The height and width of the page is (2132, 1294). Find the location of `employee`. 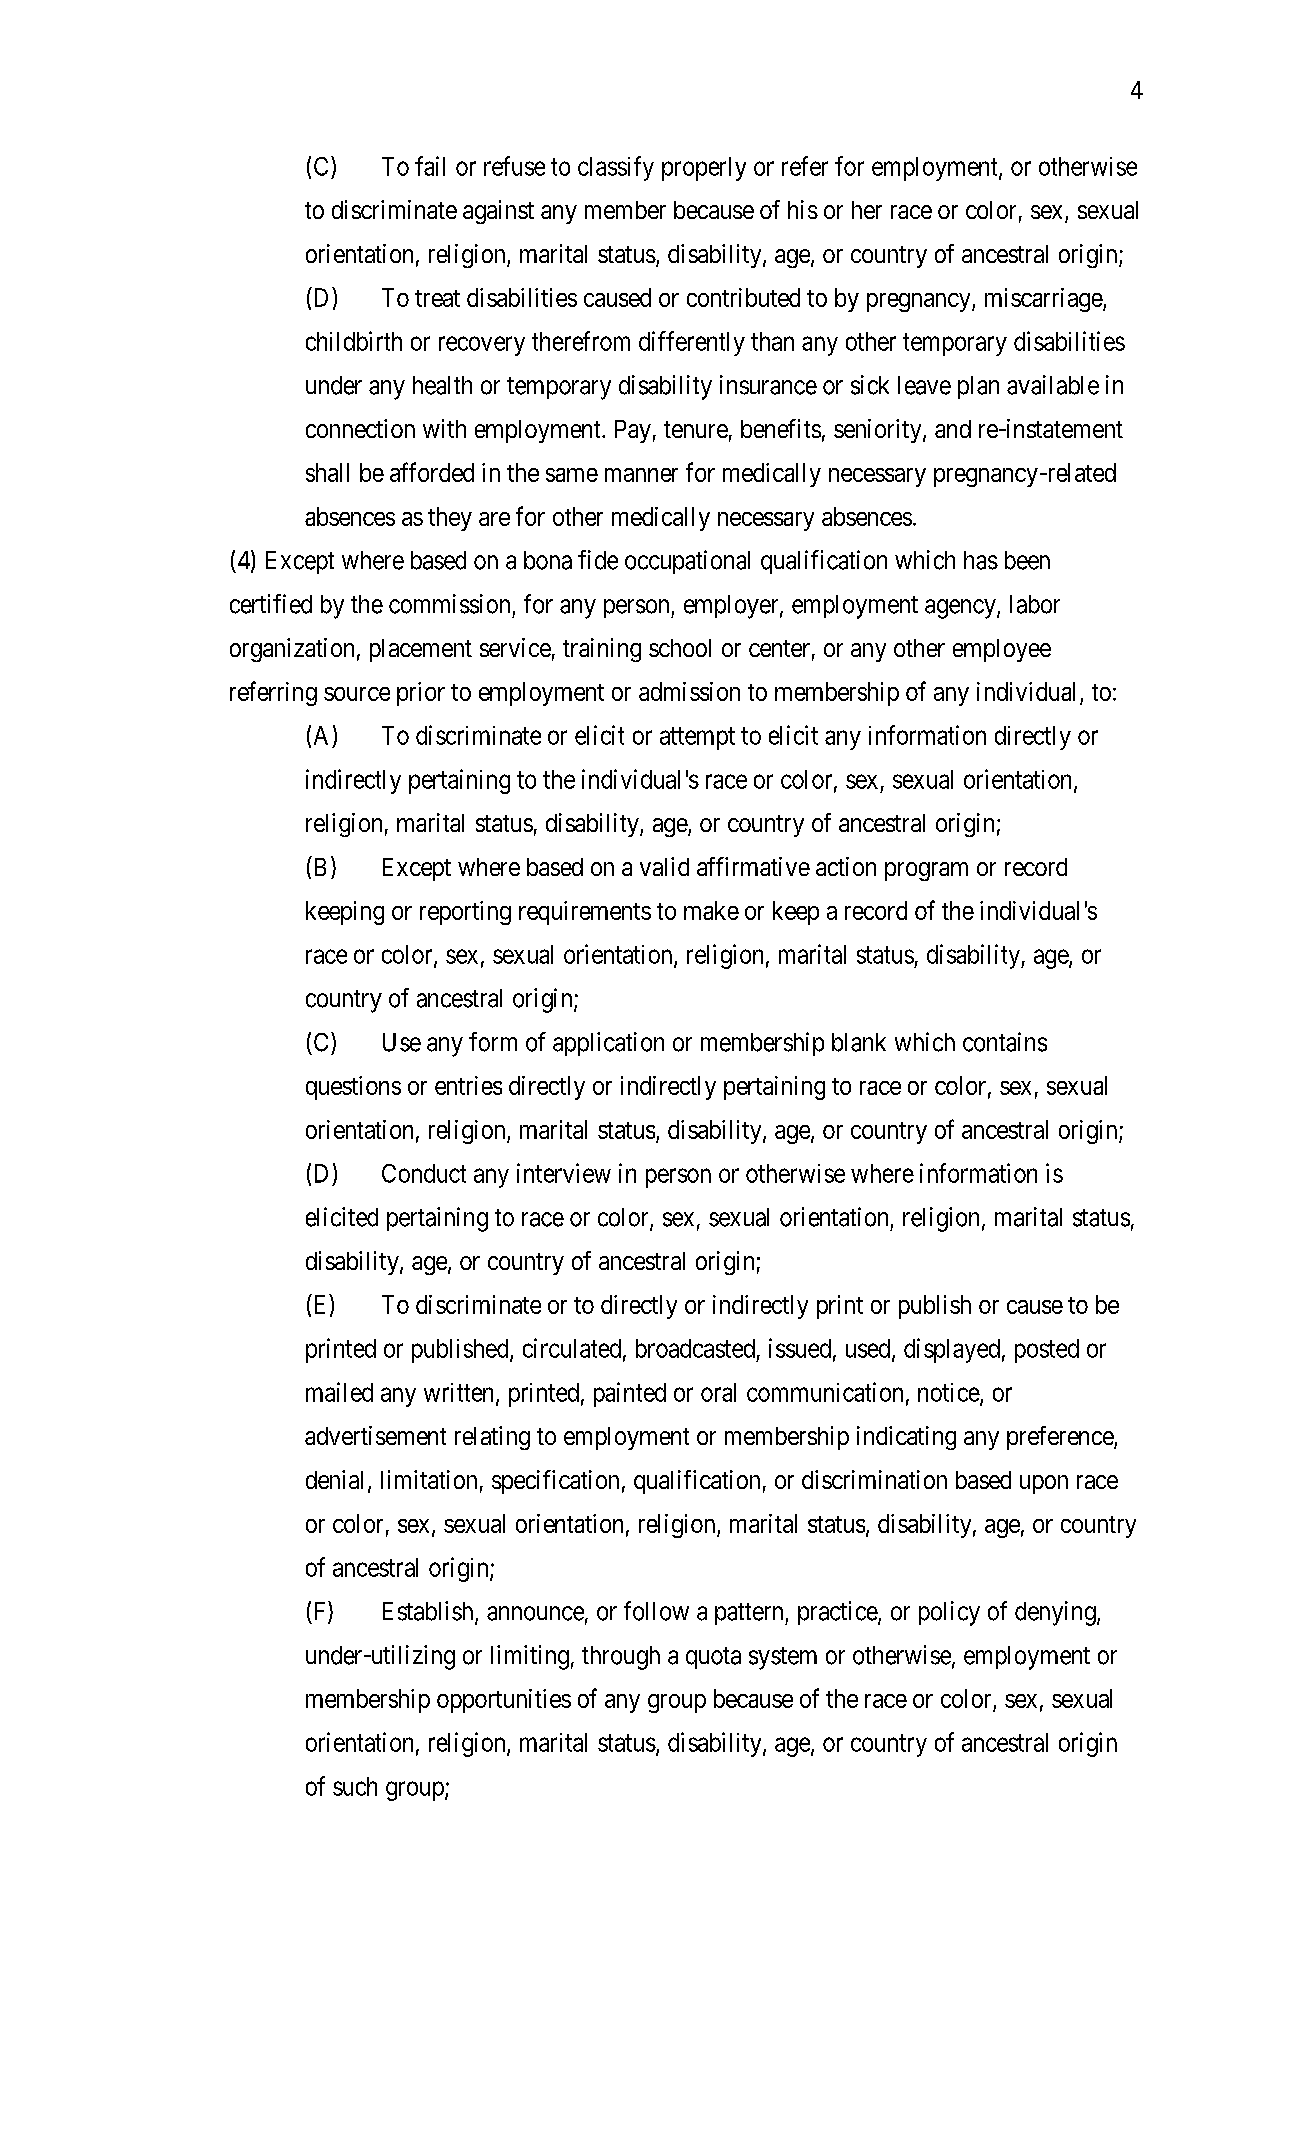

employee is located at coordinates (1002, 650).
